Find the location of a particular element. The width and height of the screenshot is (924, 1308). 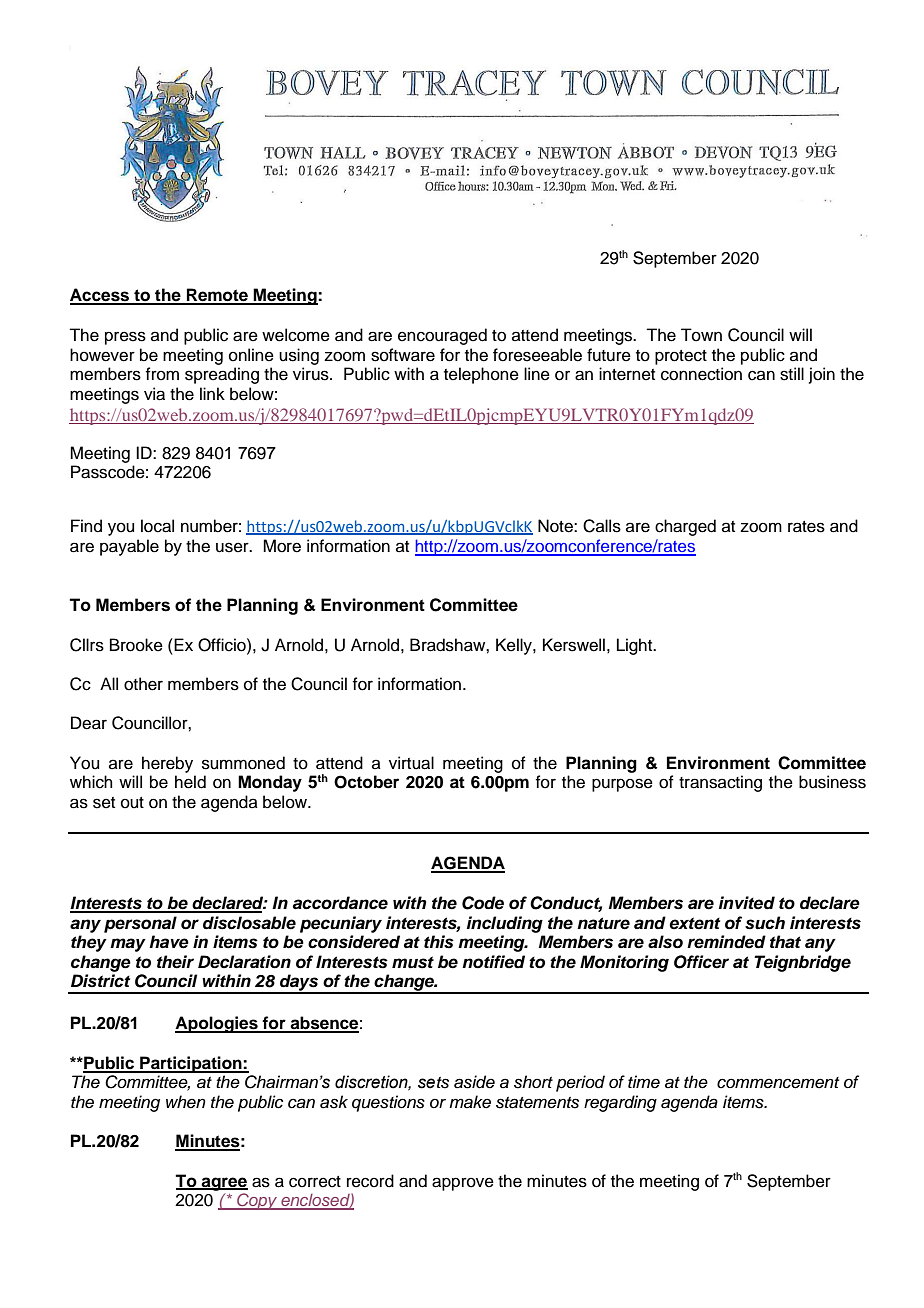

hereby is located at coordinates (167, 764).
